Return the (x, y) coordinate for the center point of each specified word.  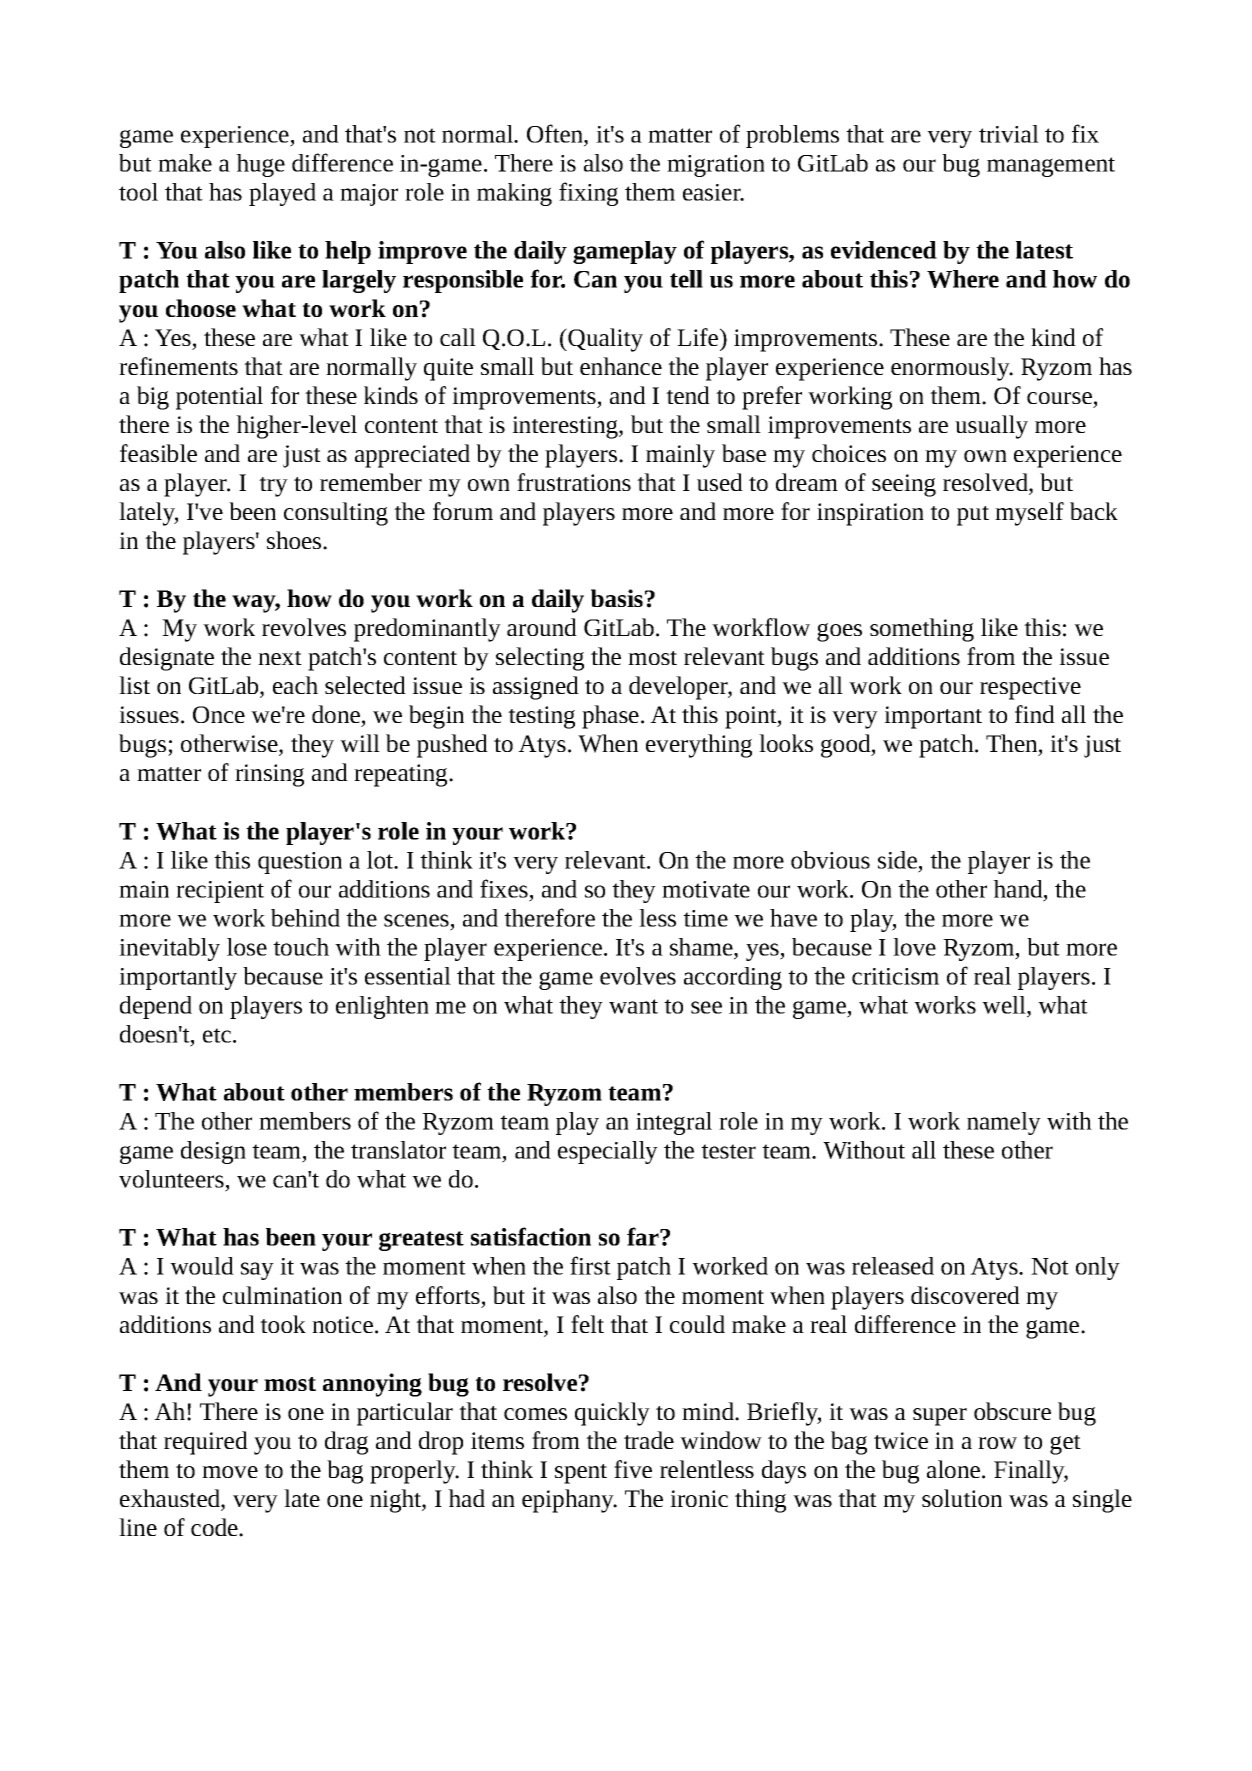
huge (260, 165)
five (633, 1469)
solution (962, 1498)
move (230, 1472)
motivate (706, 889)
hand (1019, 889)
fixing (588, 194)
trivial (1009, 134)
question (300, 863)
